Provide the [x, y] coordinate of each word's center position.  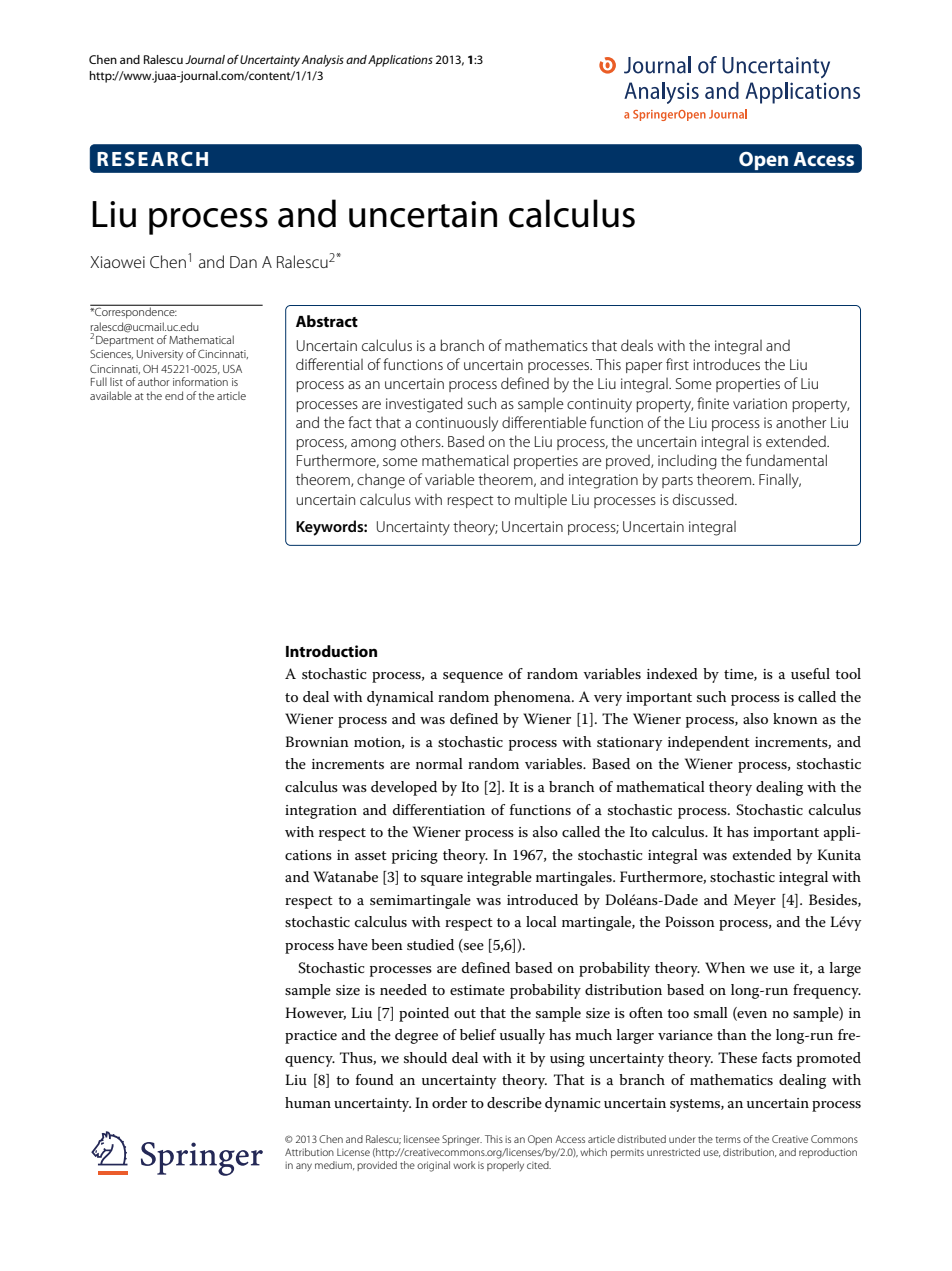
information [200, 381]
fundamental [786, 460]
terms [728, 1139]
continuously [457, 424]
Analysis [322, 61]
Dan [243, 262]
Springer [462, 1140]
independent [709, 743]
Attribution [309, 1152]
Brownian [317, 741]
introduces [726, 364]
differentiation [439, 809]
